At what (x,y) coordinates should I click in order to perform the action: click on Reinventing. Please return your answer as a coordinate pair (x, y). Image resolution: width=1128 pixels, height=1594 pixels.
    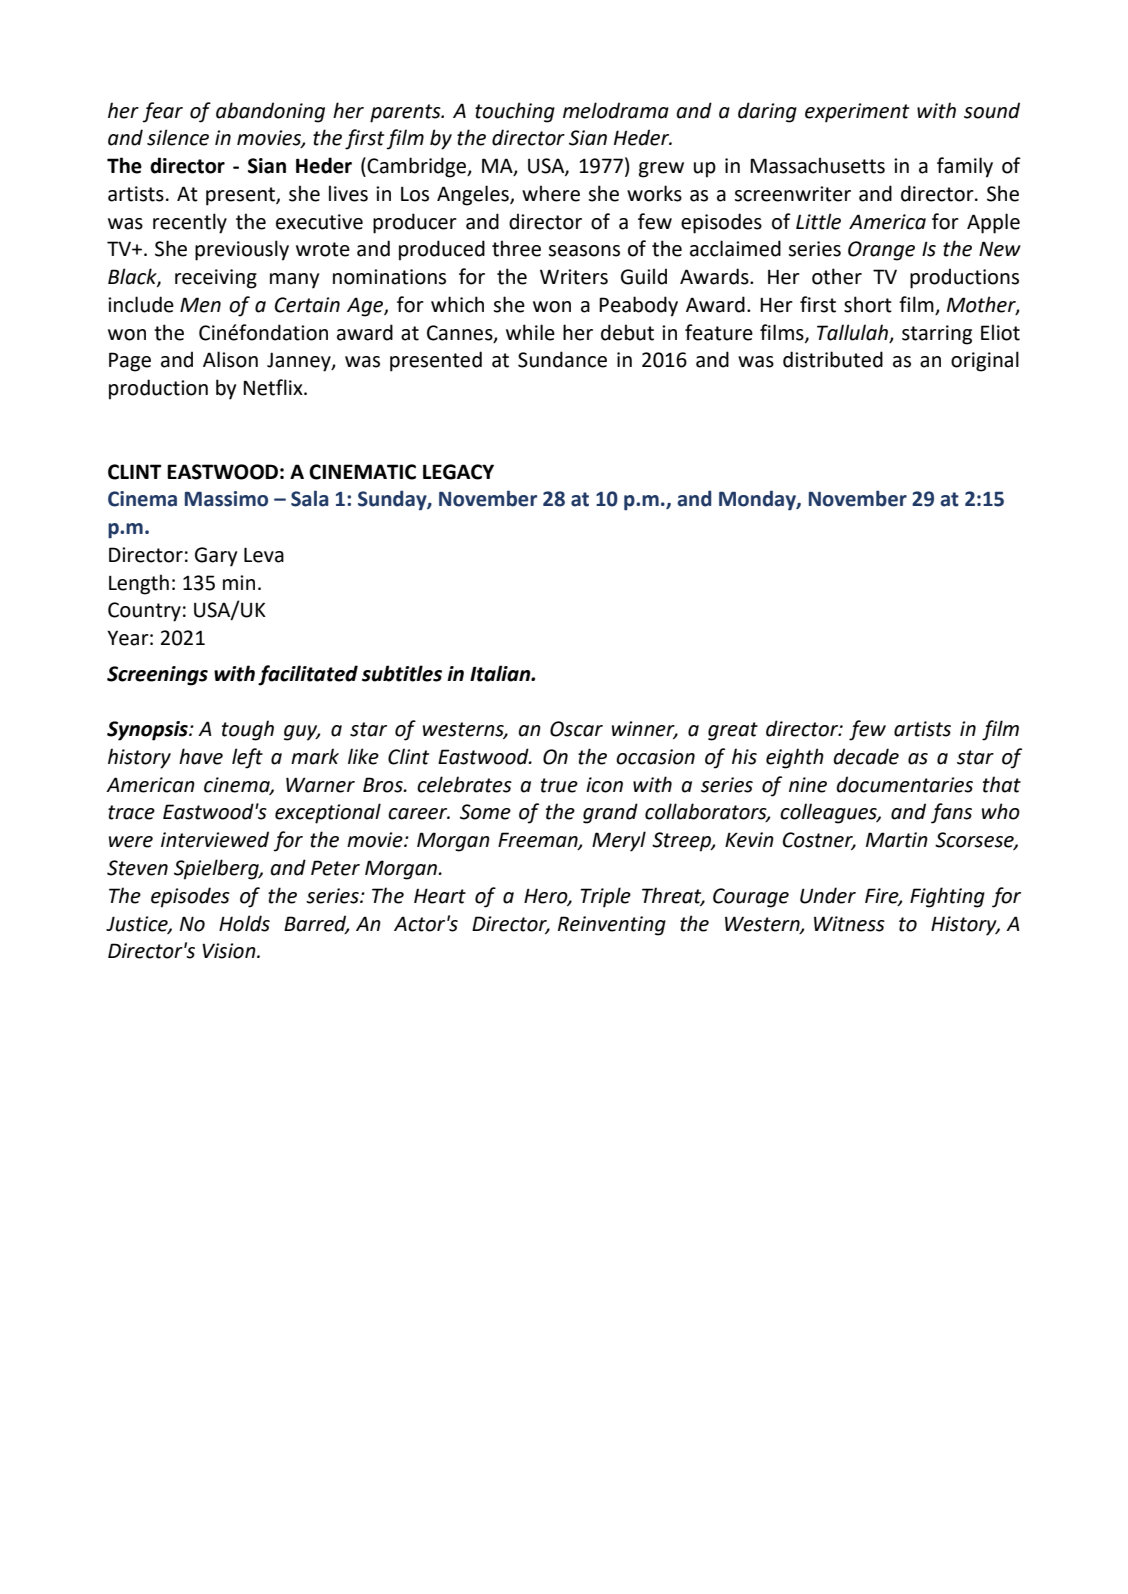
    Looking at the image, I should click on (612, 926).
